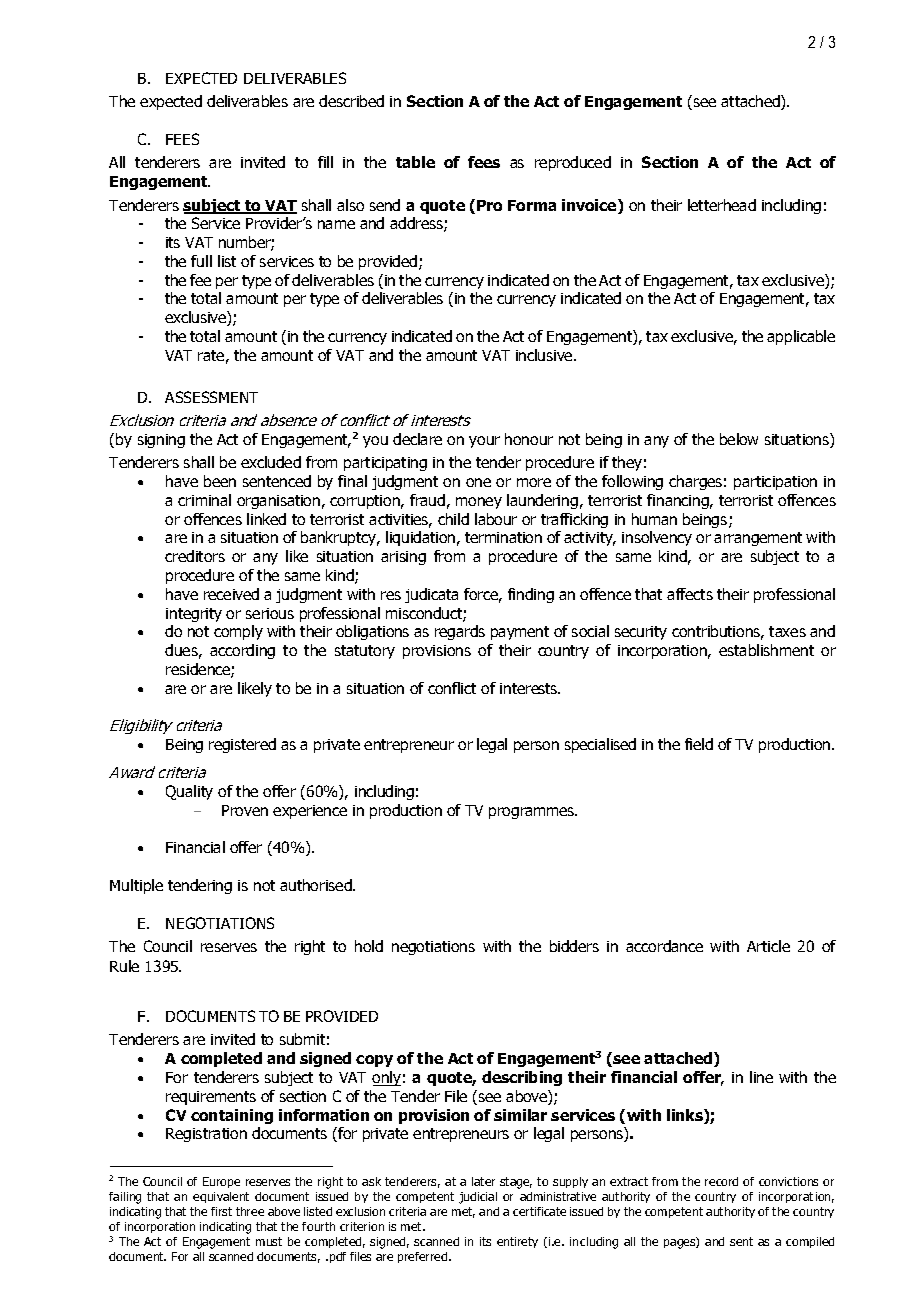  I want to click on participation, so click(775, 483).
